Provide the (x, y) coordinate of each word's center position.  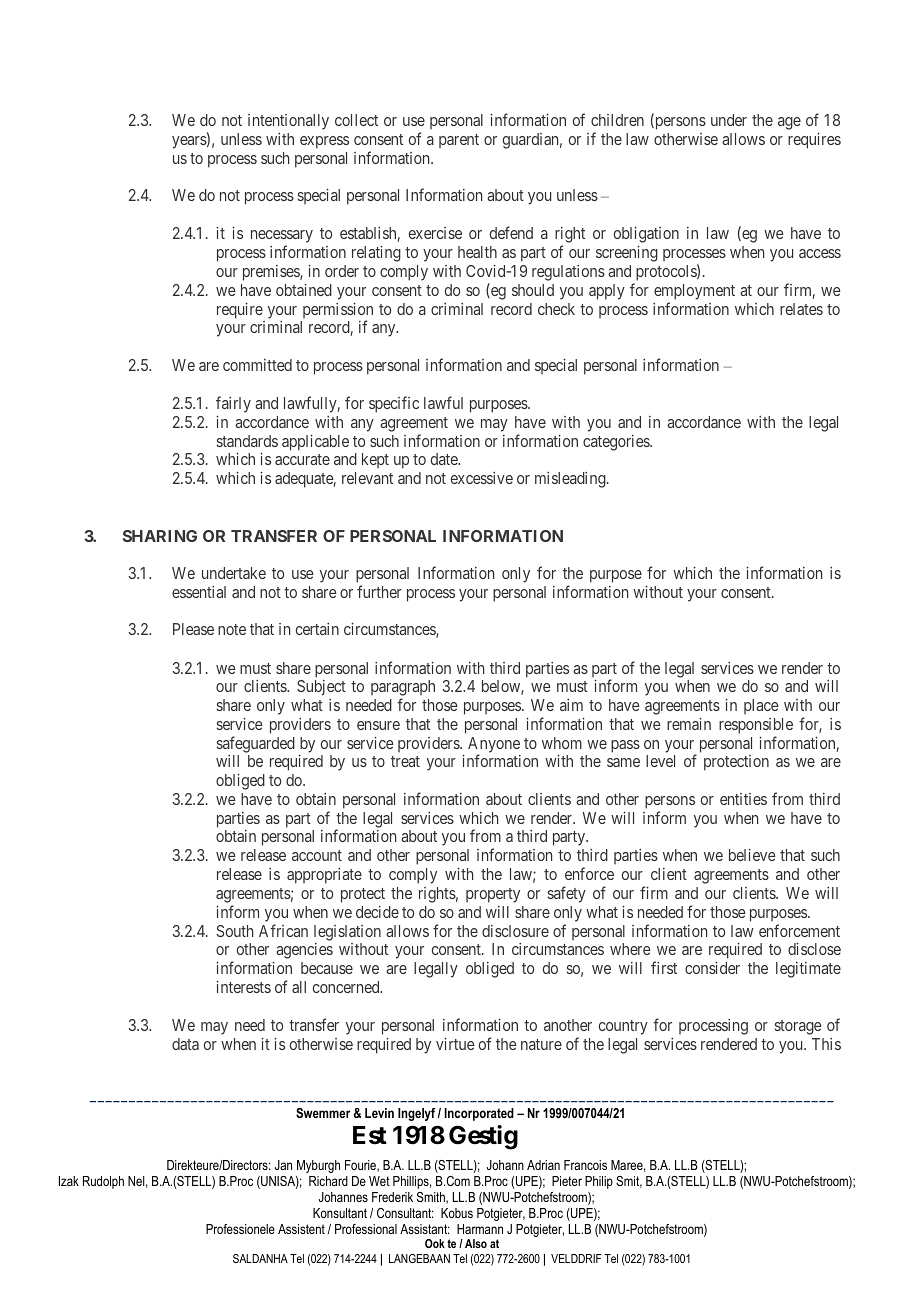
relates (801, 309)
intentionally (288, 122)
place (761, 706)
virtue (455, 1044)
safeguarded (256, 744)
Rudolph (103, 1182)
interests (243, 987)
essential (199, 592)
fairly (233, 404)
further (379, 591)
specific (394, 404)
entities (743, 799)
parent (459, 141)
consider (712, 968)
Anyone (494, 746)
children (617, 120)
